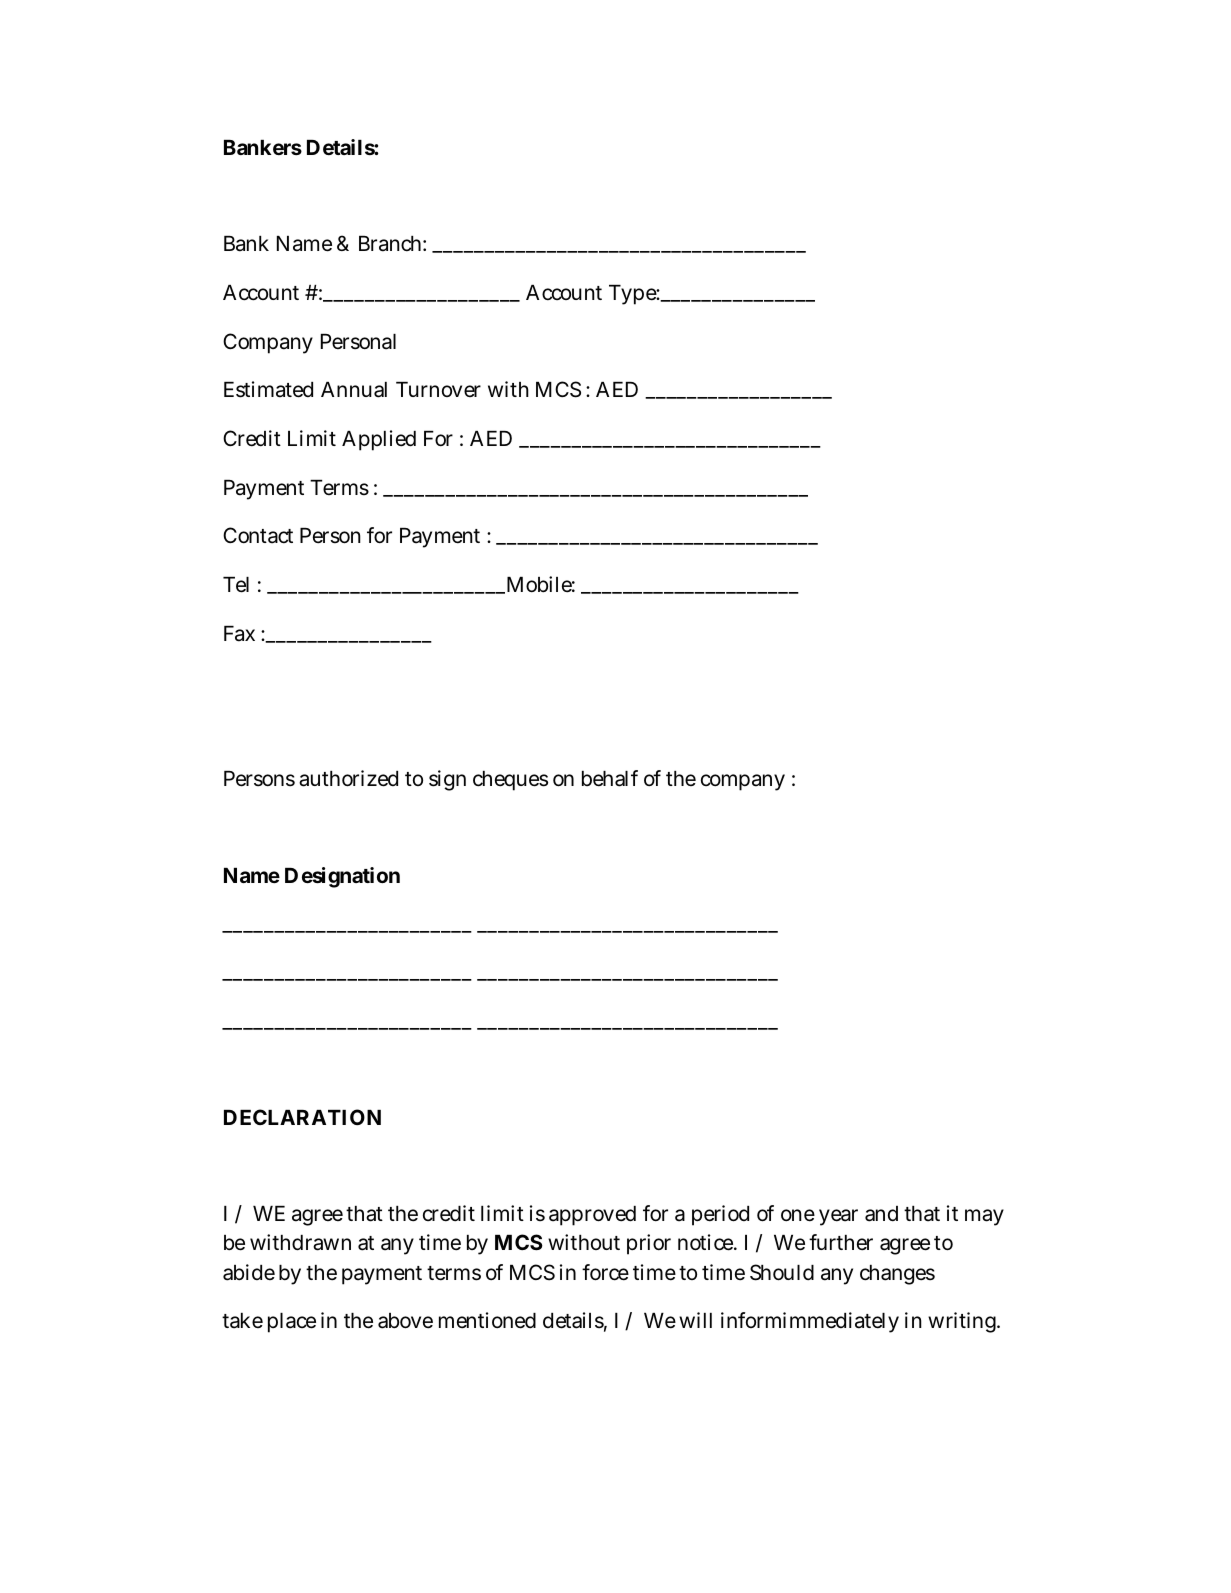  I want to click on Contact, so click(258, 535).
